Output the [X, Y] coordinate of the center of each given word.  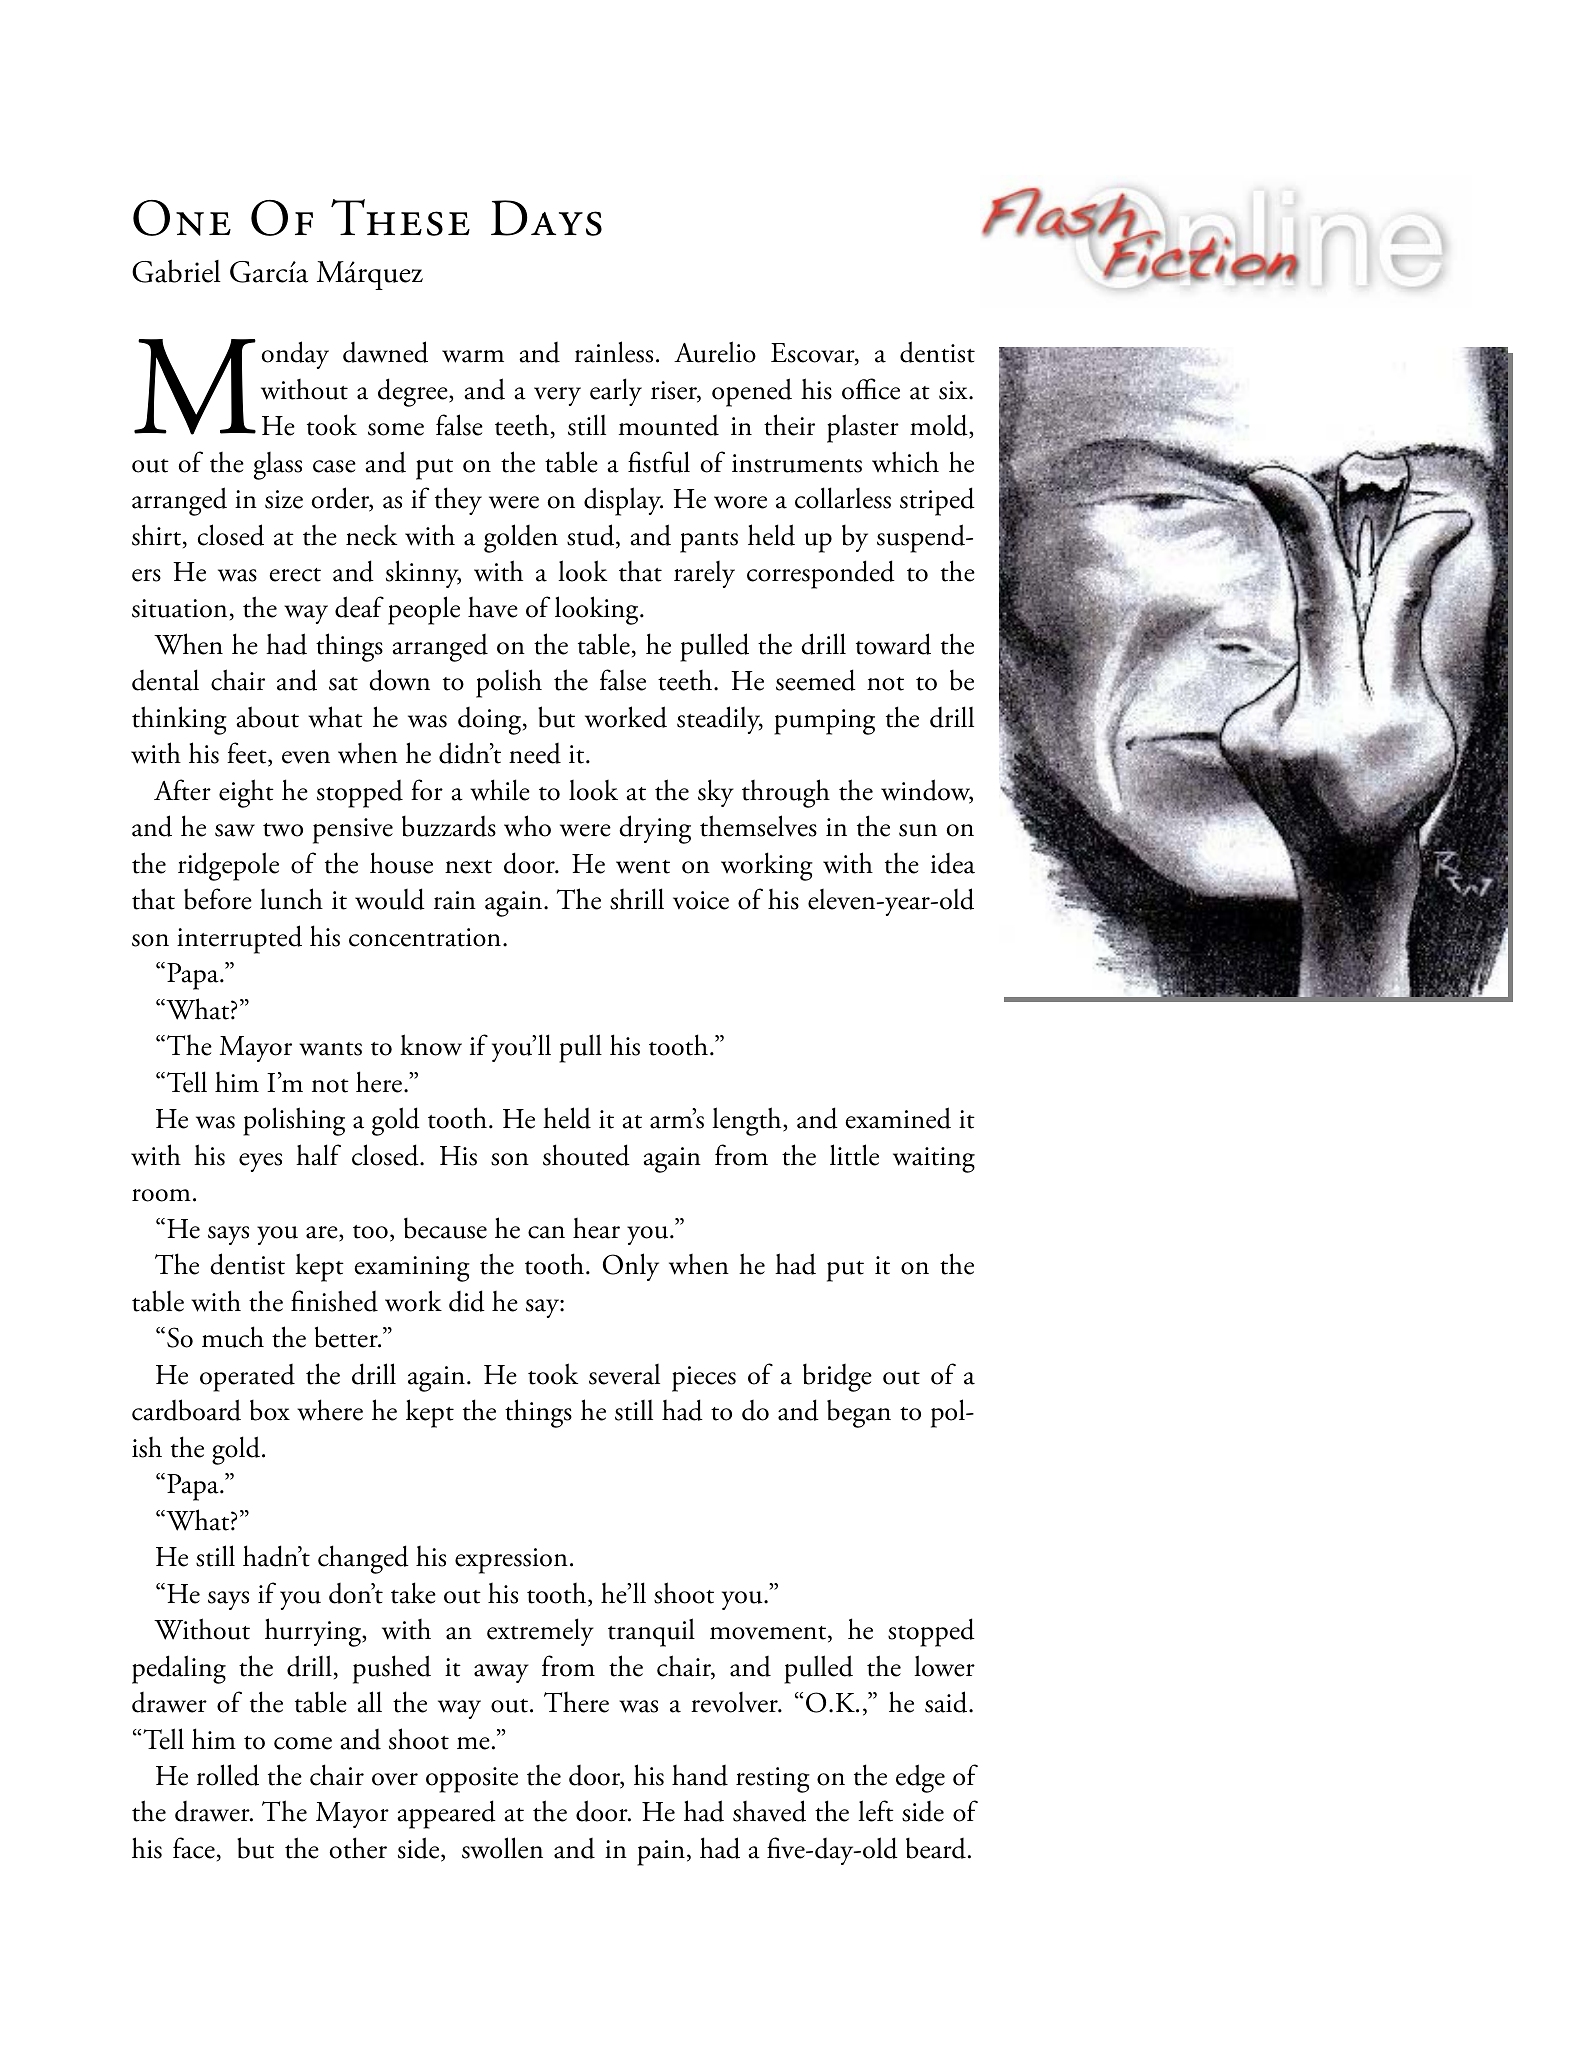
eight [246, 793]
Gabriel [176, 271]
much [233, 1337]
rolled [228, 1775]
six [954, 390]
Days [546, 218]
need [535, 753]
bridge [837, 1377]
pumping [824, 722]
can [546, 1232]
